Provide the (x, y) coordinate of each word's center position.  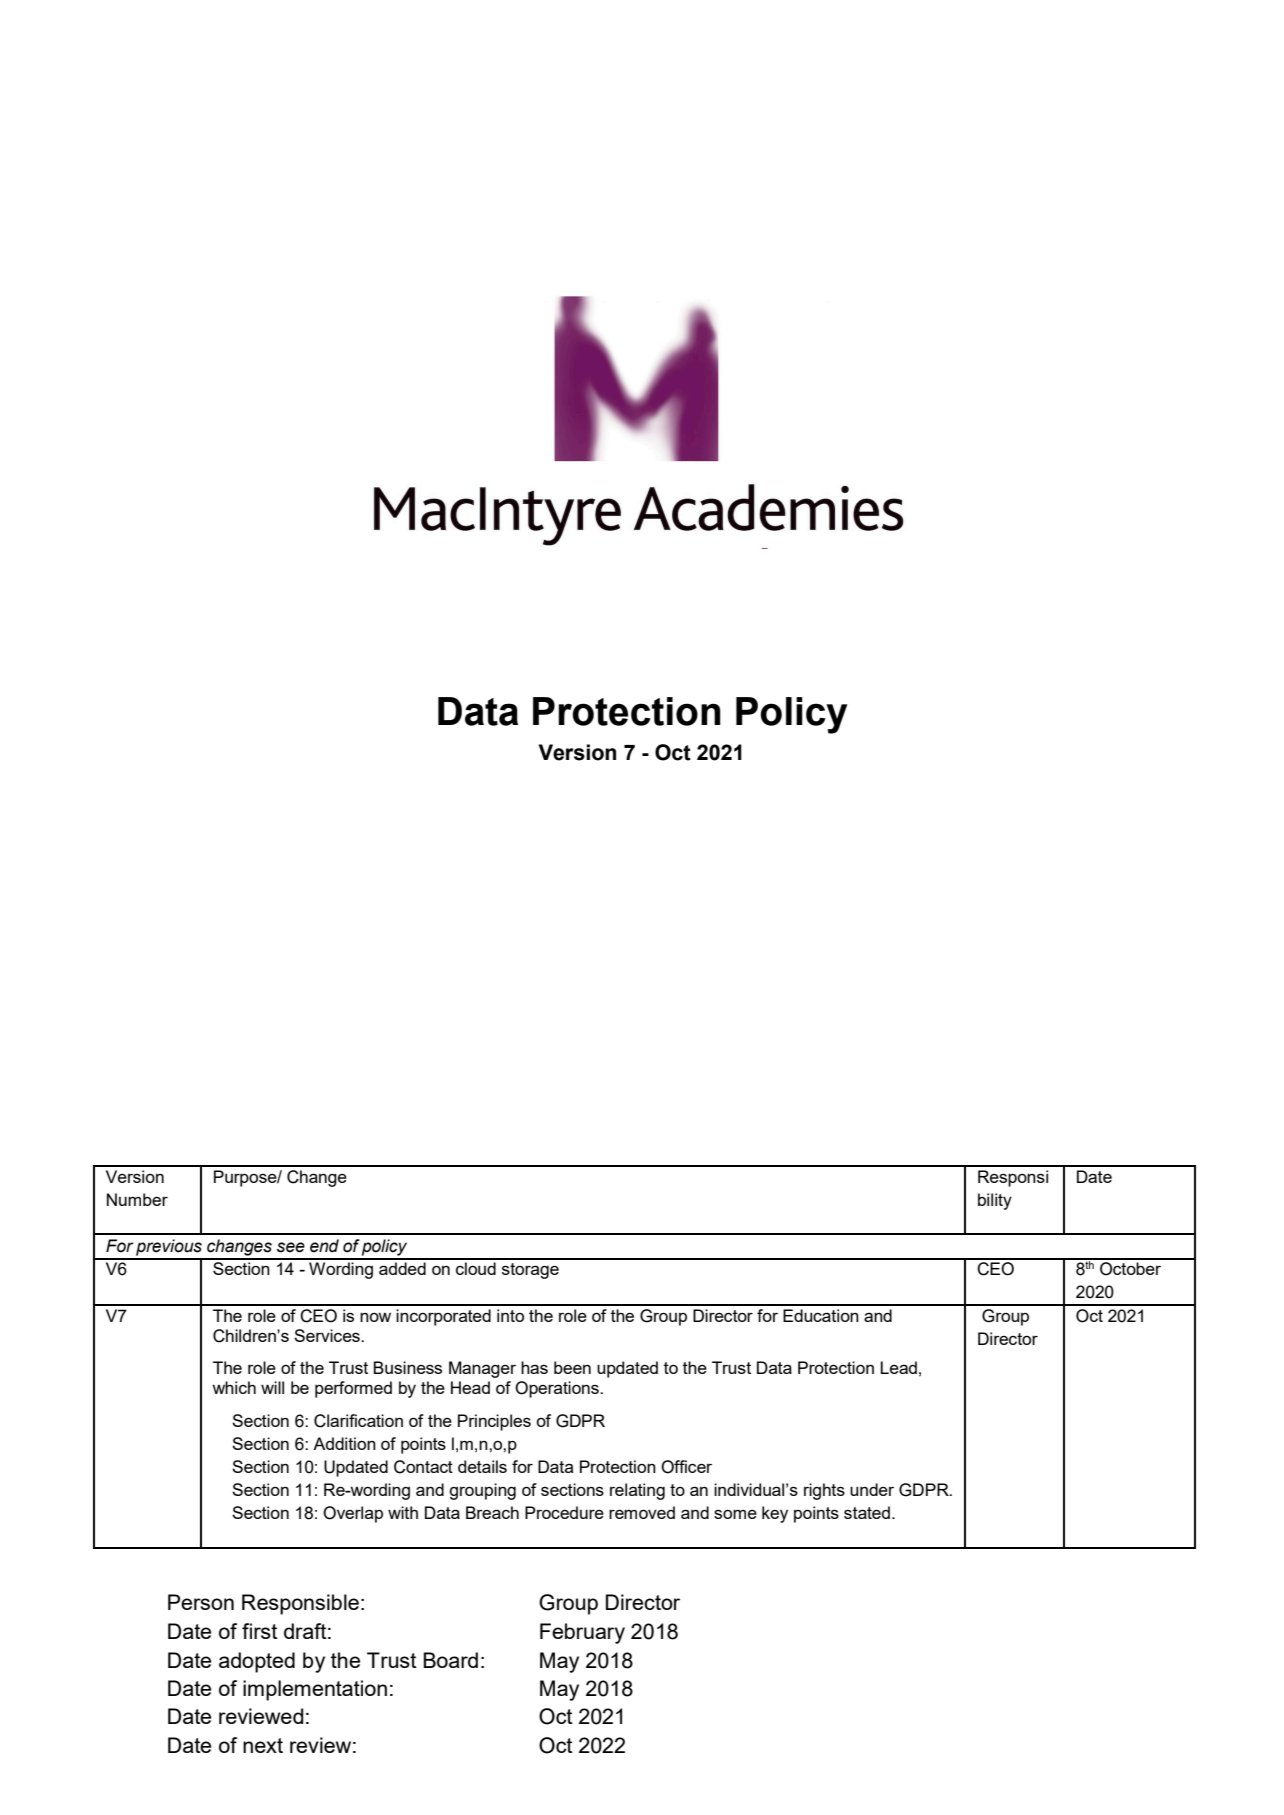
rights (824, 1491)
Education (821, 1315)
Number (137, 1199)
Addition (344, 1443)
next (263, 1745)
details (482, 1466)
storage (530, 1271)
